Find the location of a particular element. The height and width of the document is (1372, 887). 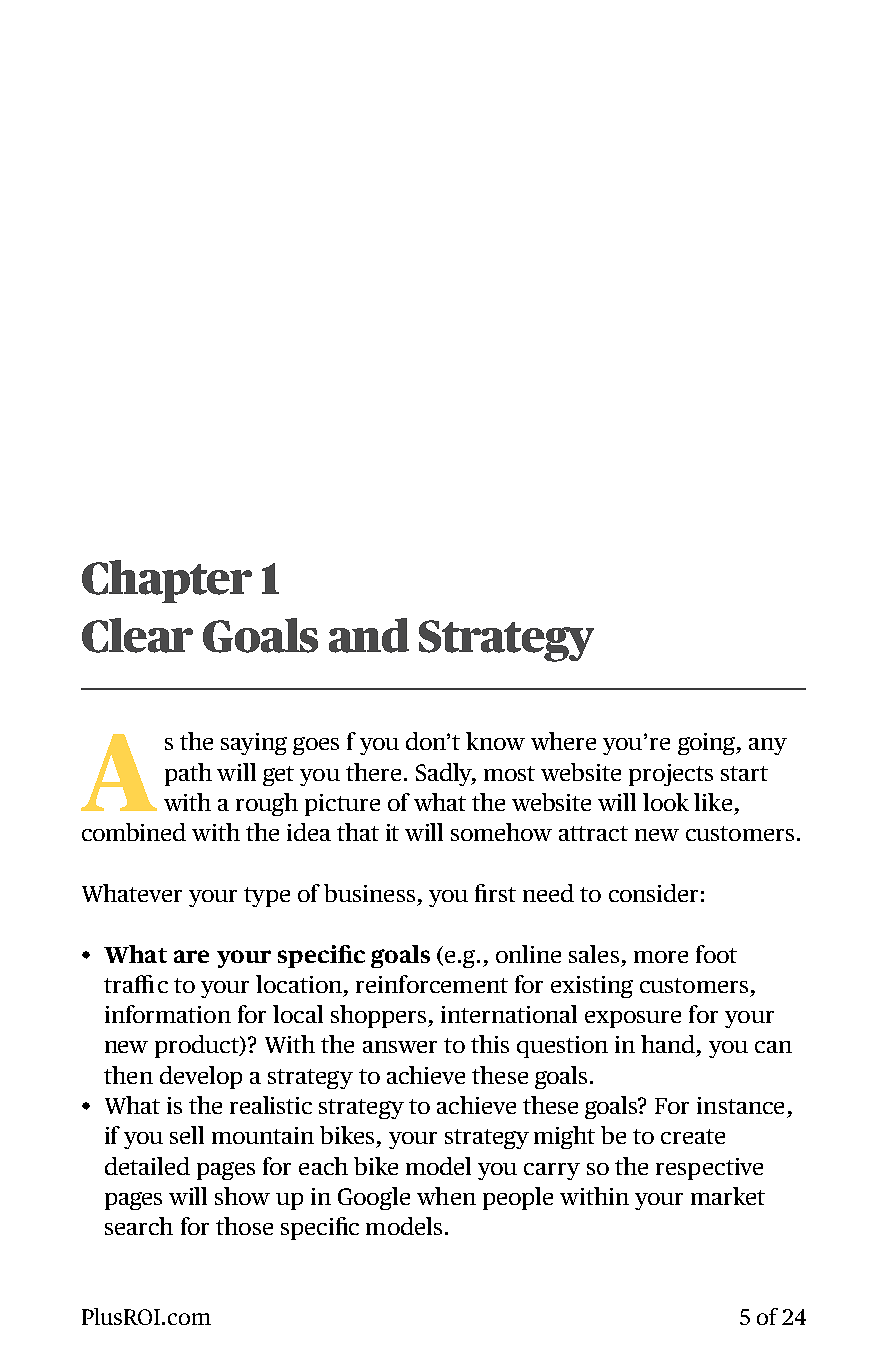

when is located at coordinates (446, 1196).
